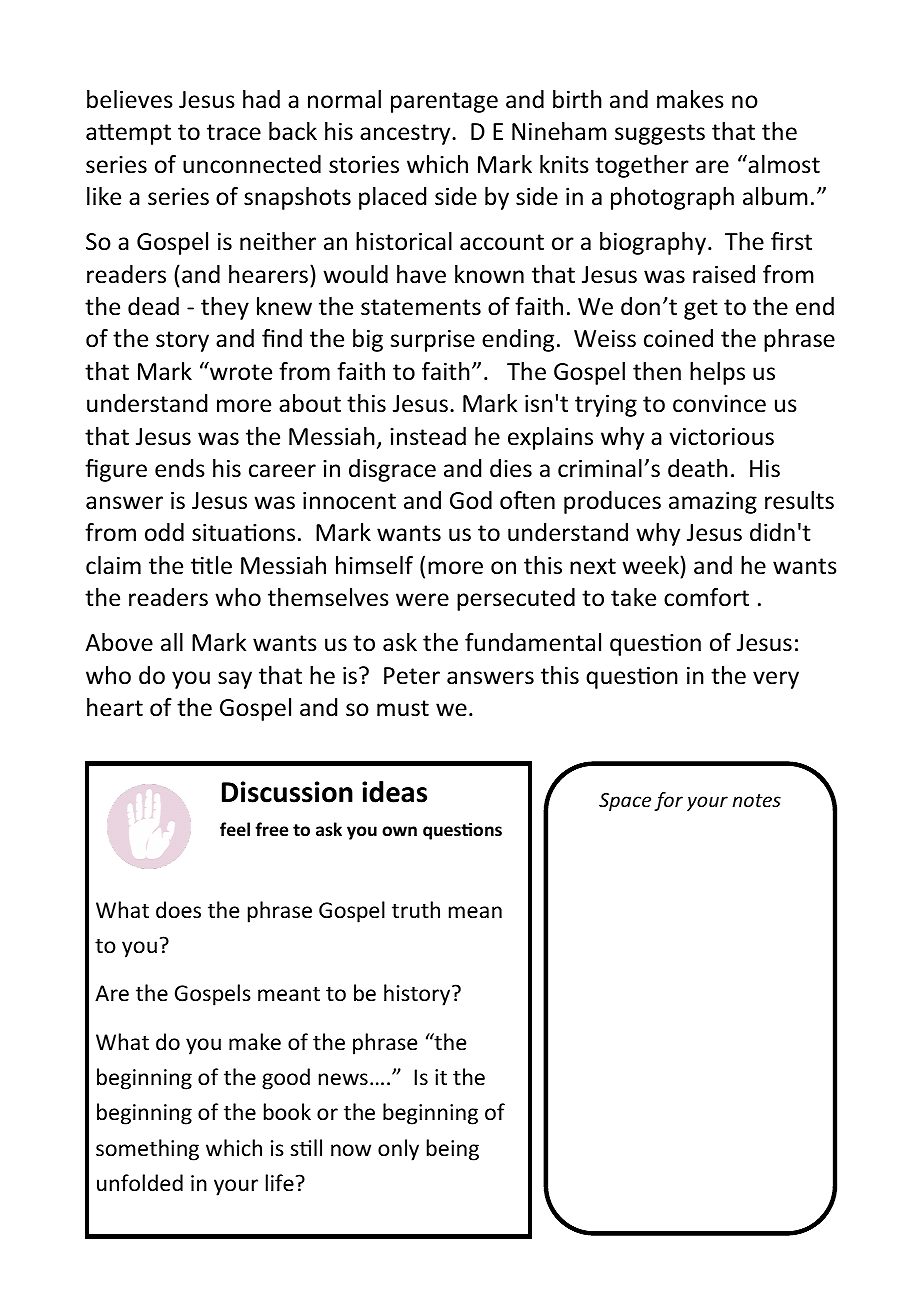  What do you see at coordinates (660, 134) in the screenshot?
I see `suggests` at bounding box center [660, 134].
